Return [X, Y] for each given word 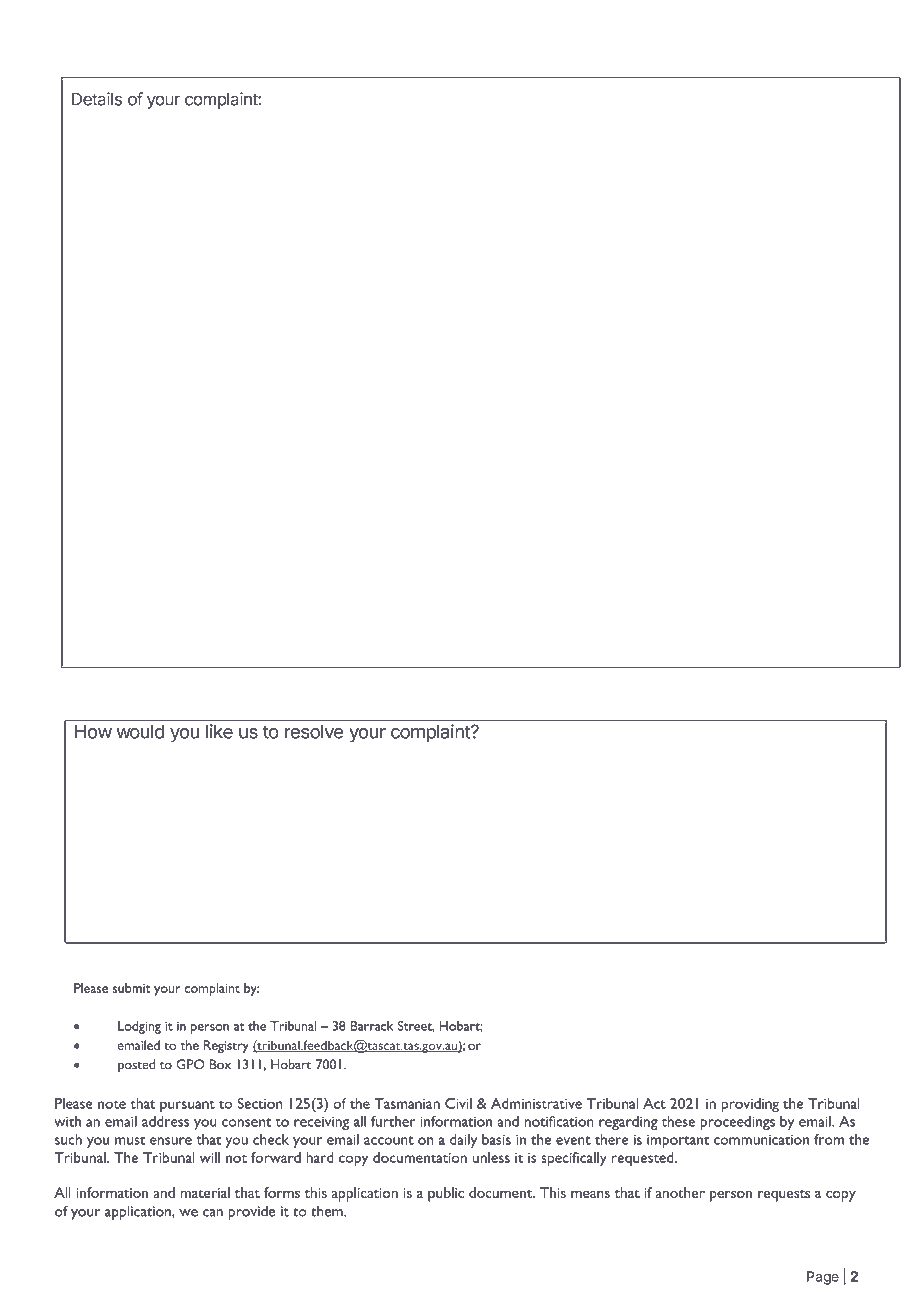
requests [784, 1196]
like [219, 731]
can [213, 1213]
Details [97, 99]
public [446, 1194]
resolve [314, 731]
